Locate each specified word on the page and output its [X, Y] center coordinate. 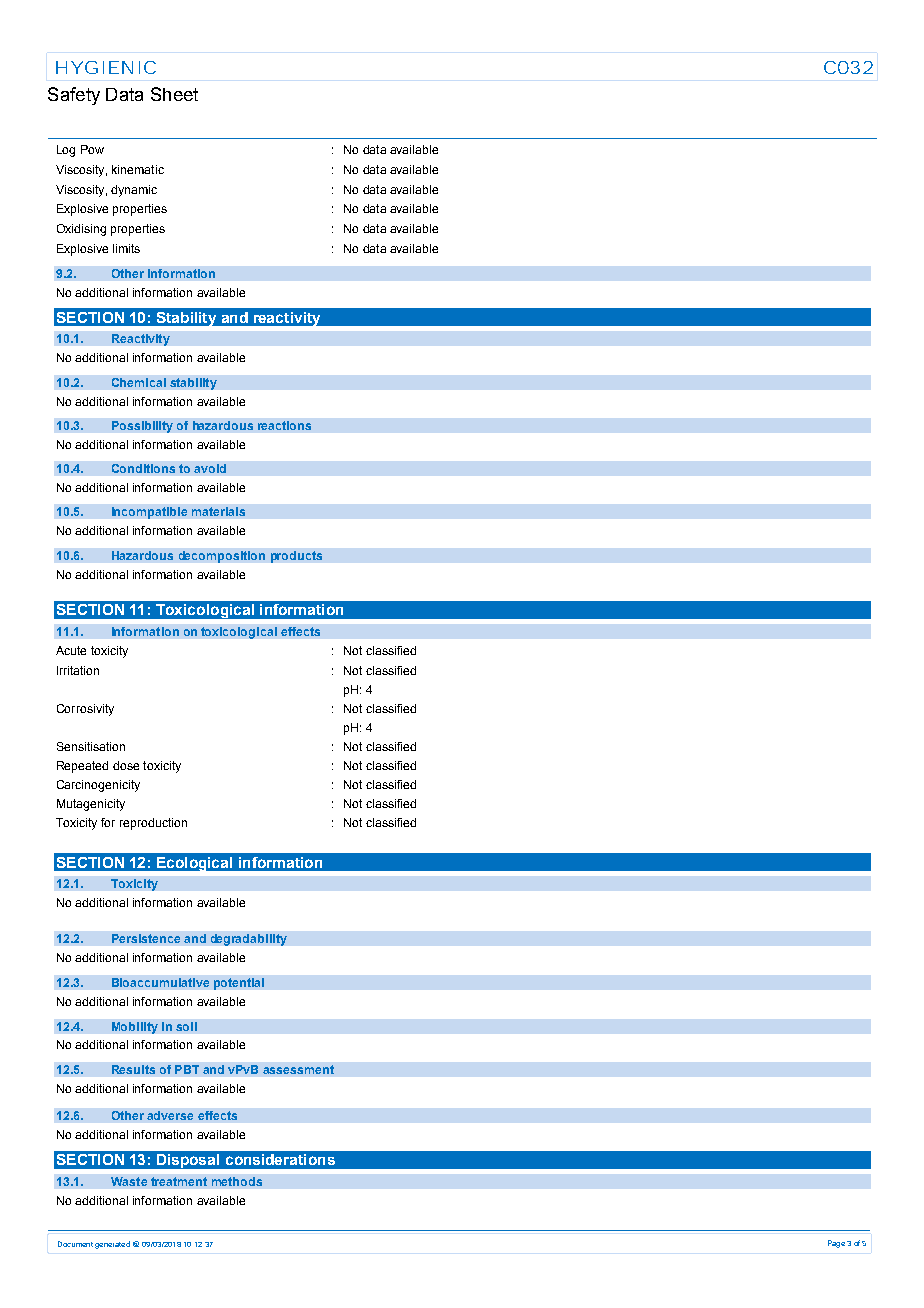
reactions [284, 425]
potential [239, 984]
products [296, 557]
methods [237, 1181]
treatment [179, 1181]
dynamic [134, 191]
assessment [298, 1069]
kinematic [138, 169]
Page [836, 1244]
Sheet [174, 94]
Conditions [143, 468]
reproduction [153, 824]
